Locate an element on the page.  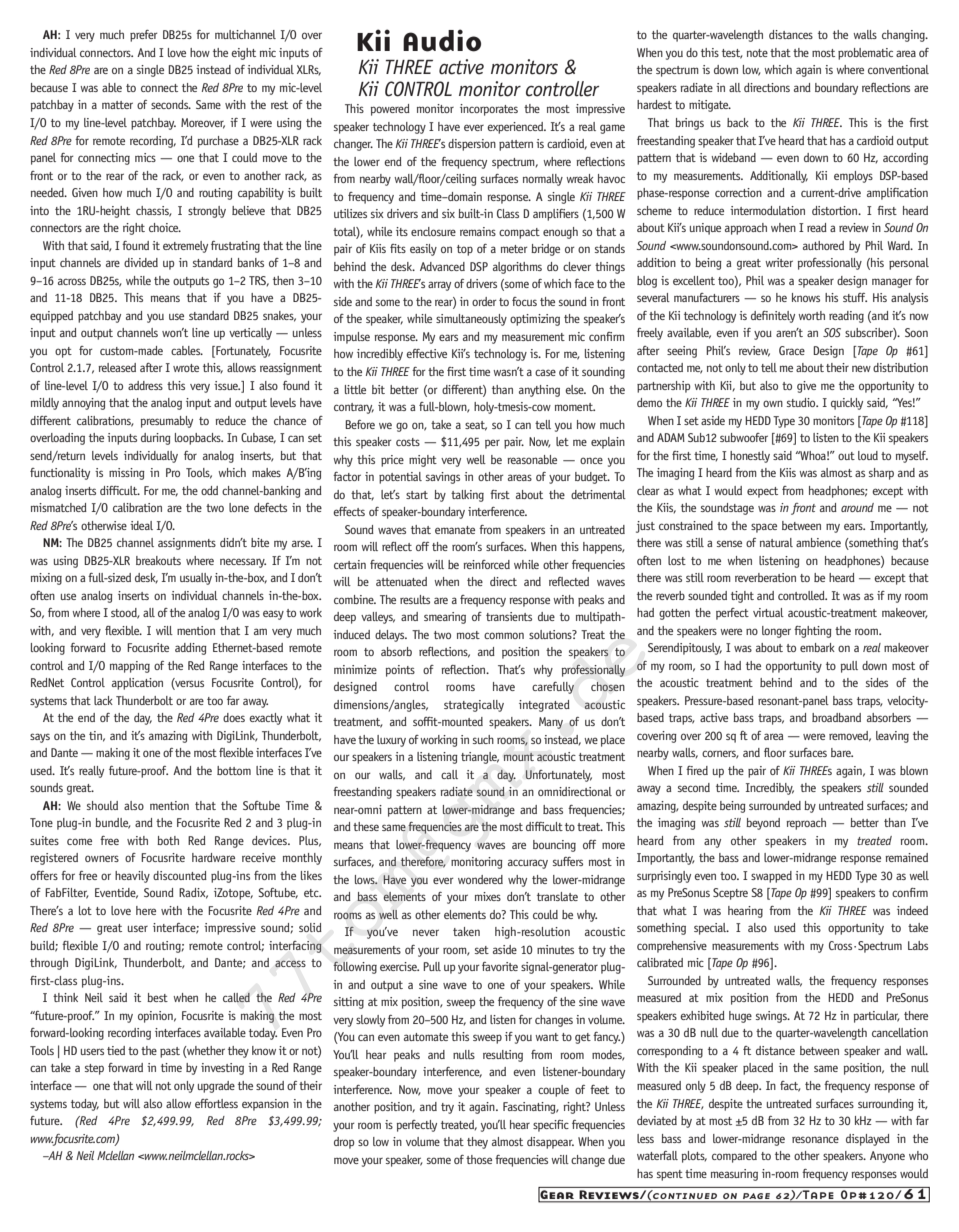
upgrade is located at coordinates (216, 1087).
